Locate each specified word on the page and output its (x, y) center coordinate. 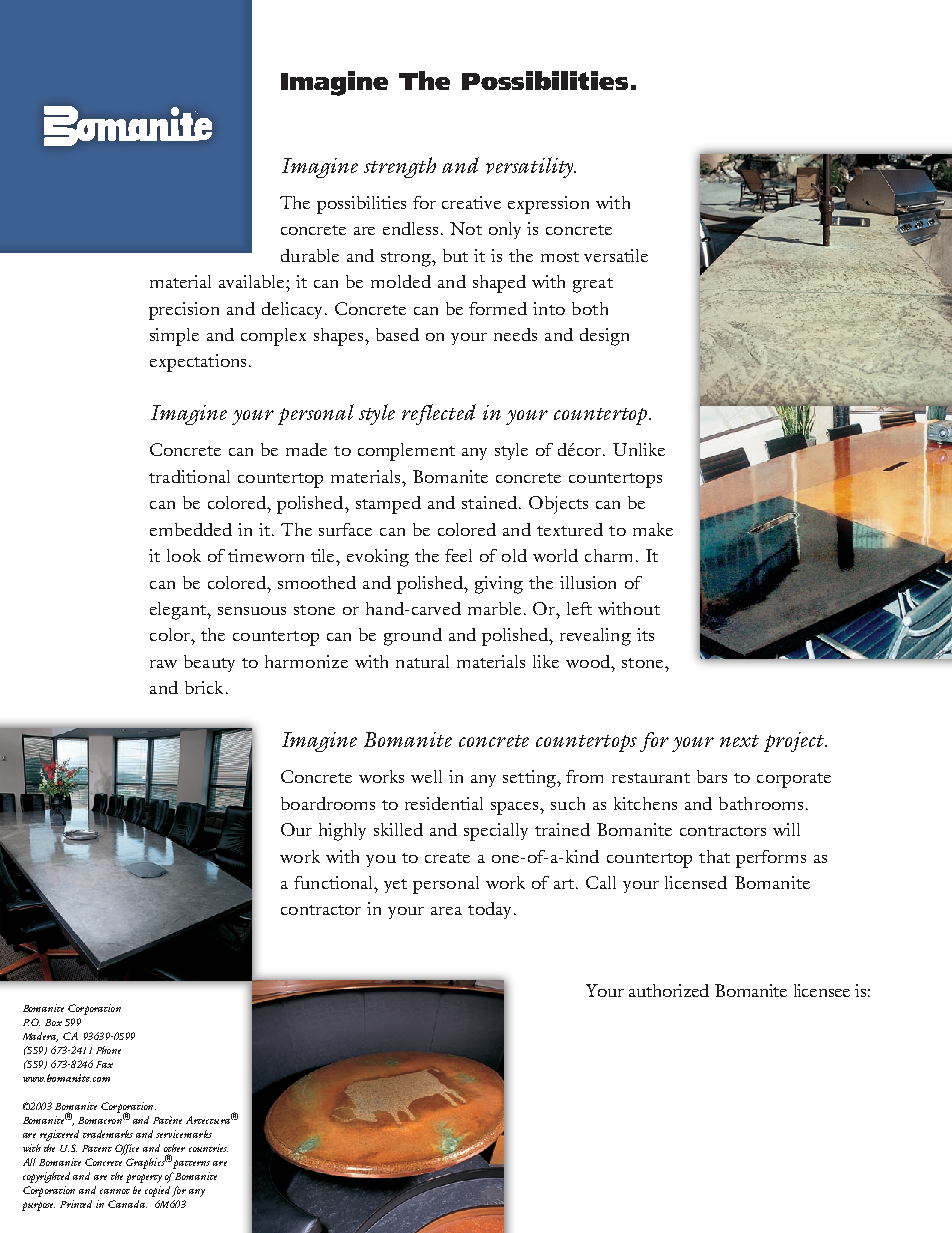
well (426, 776)
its (645, 634)
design (604, 337)
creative (471, 202)
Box (53, 1022)
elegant (179, 611)
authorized (669, 990)
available (253, 281)
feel (458, 555)
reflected (439, 414)
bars (712, 776)
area (446, 911)
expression (548, 205)
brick (204, 687)
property (144, 1178)
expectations (198, 363)
